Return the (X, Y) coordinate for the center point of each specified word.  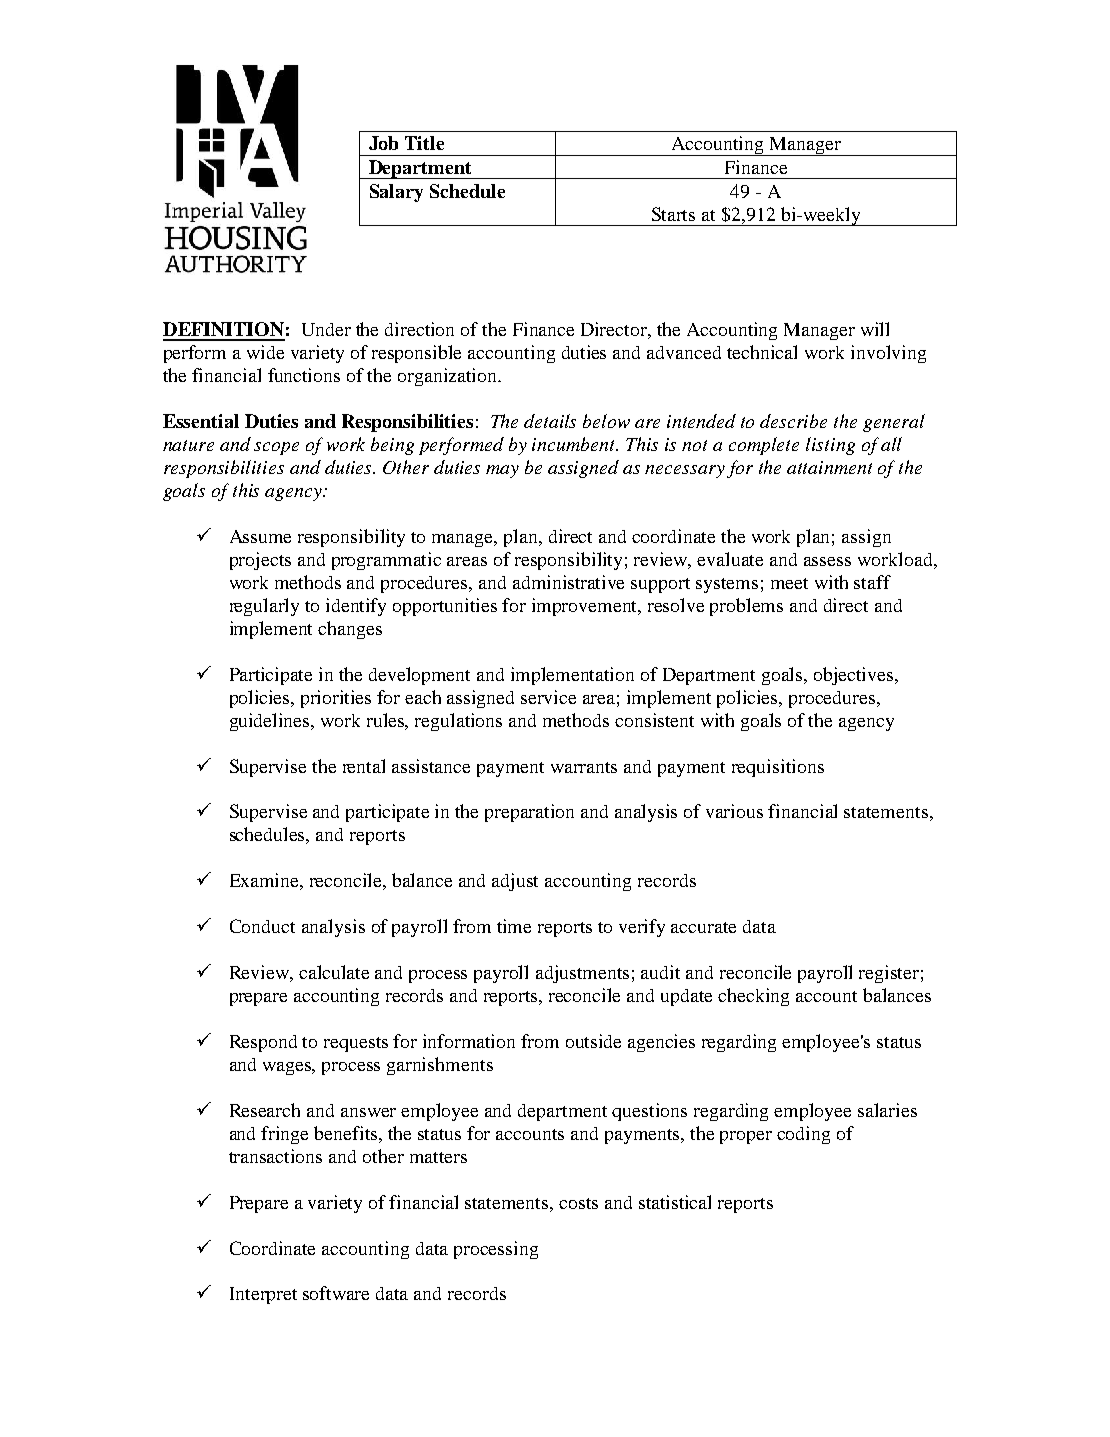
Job (383, 143)
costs (578, 1203)
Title (424, 143)
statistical (675, 1202)
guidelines (271, 722)
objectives (855, 676)
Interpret (263, 1295)
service (548, 697)
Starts (673, 214)
